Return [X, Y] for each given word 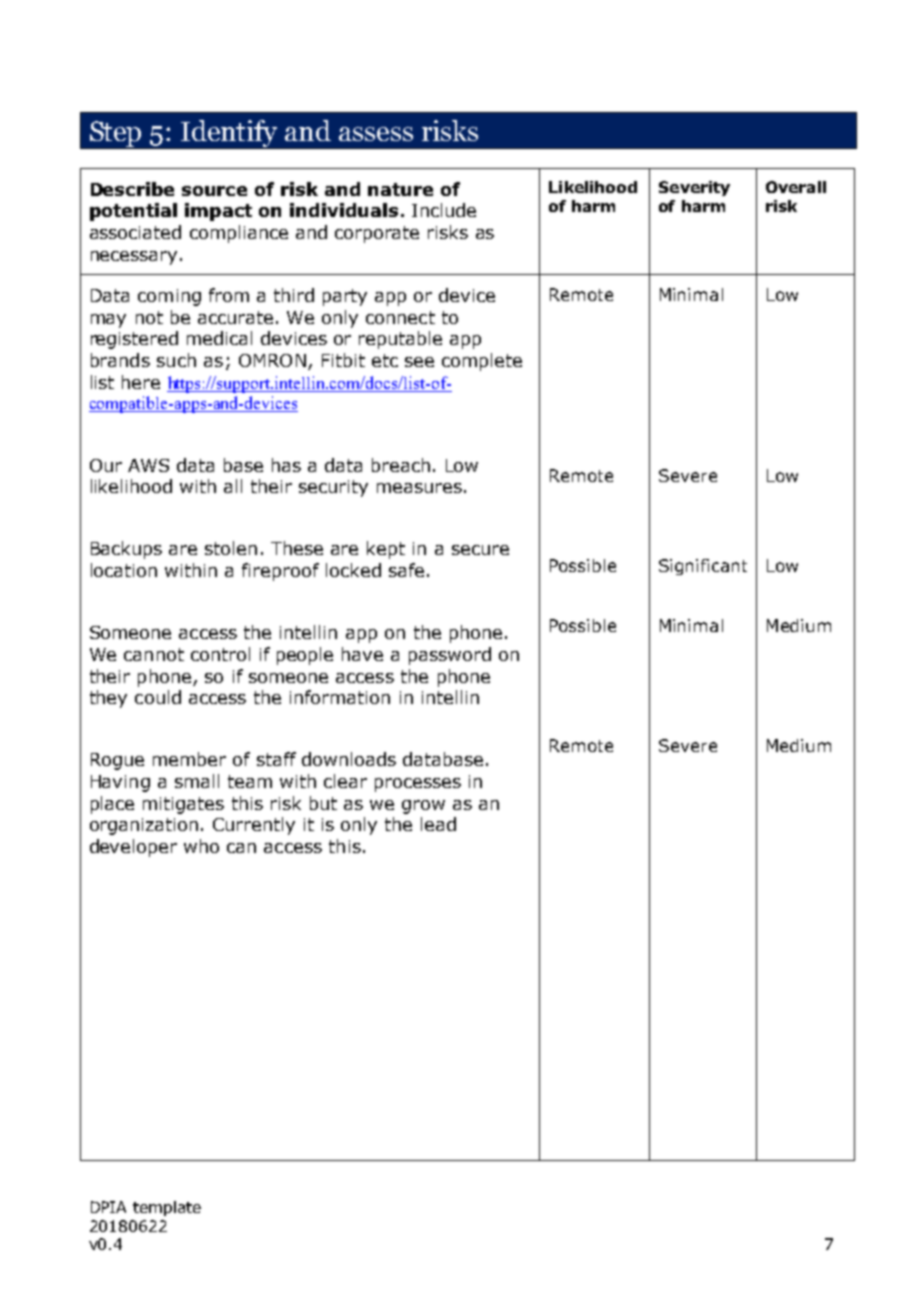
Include [444, 210]
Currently [254, 826]
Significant [703, 567]
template [167, 1208]
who [201, 846]
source [214, 191]
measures [419, 488]
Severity [694, 188]
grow [423, 807]
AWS [148, 465]
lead [438, 824]
